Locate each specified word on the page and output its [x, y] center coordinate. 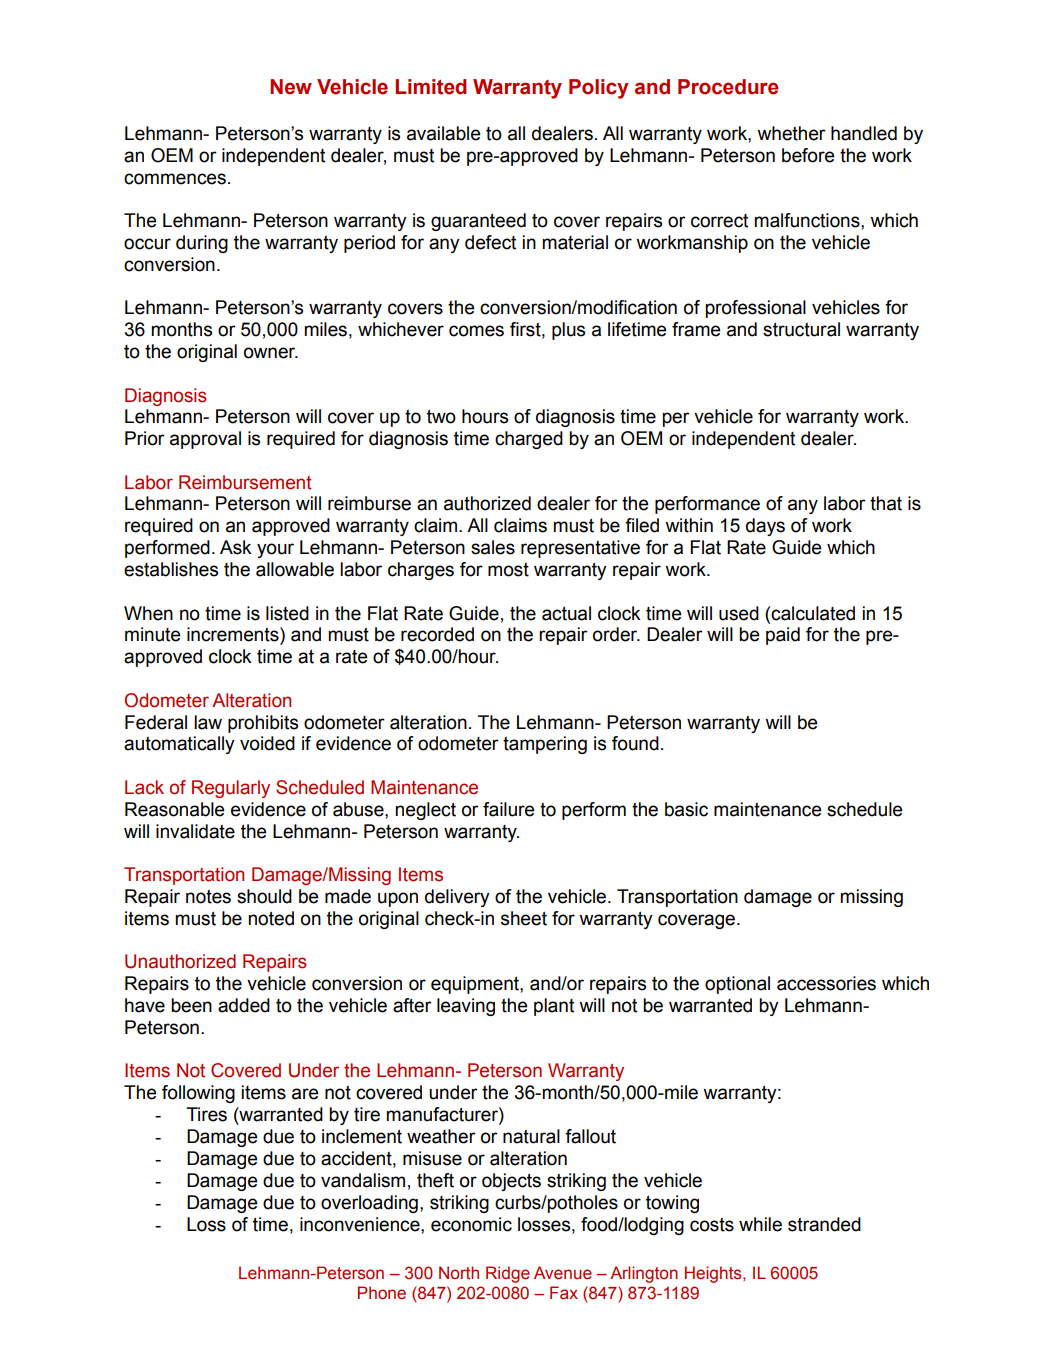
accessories [826, 983]
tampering [545, 745]
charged [529, 440]
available [444, 133]
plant [554, 1007]
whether [791, 133]
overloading [369, 1204]
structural [801, 329]
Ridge [508, 1274]
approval [205, 440]
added [244, 1005]
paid [783, 636]
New [291, 87]
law [208, 722]
